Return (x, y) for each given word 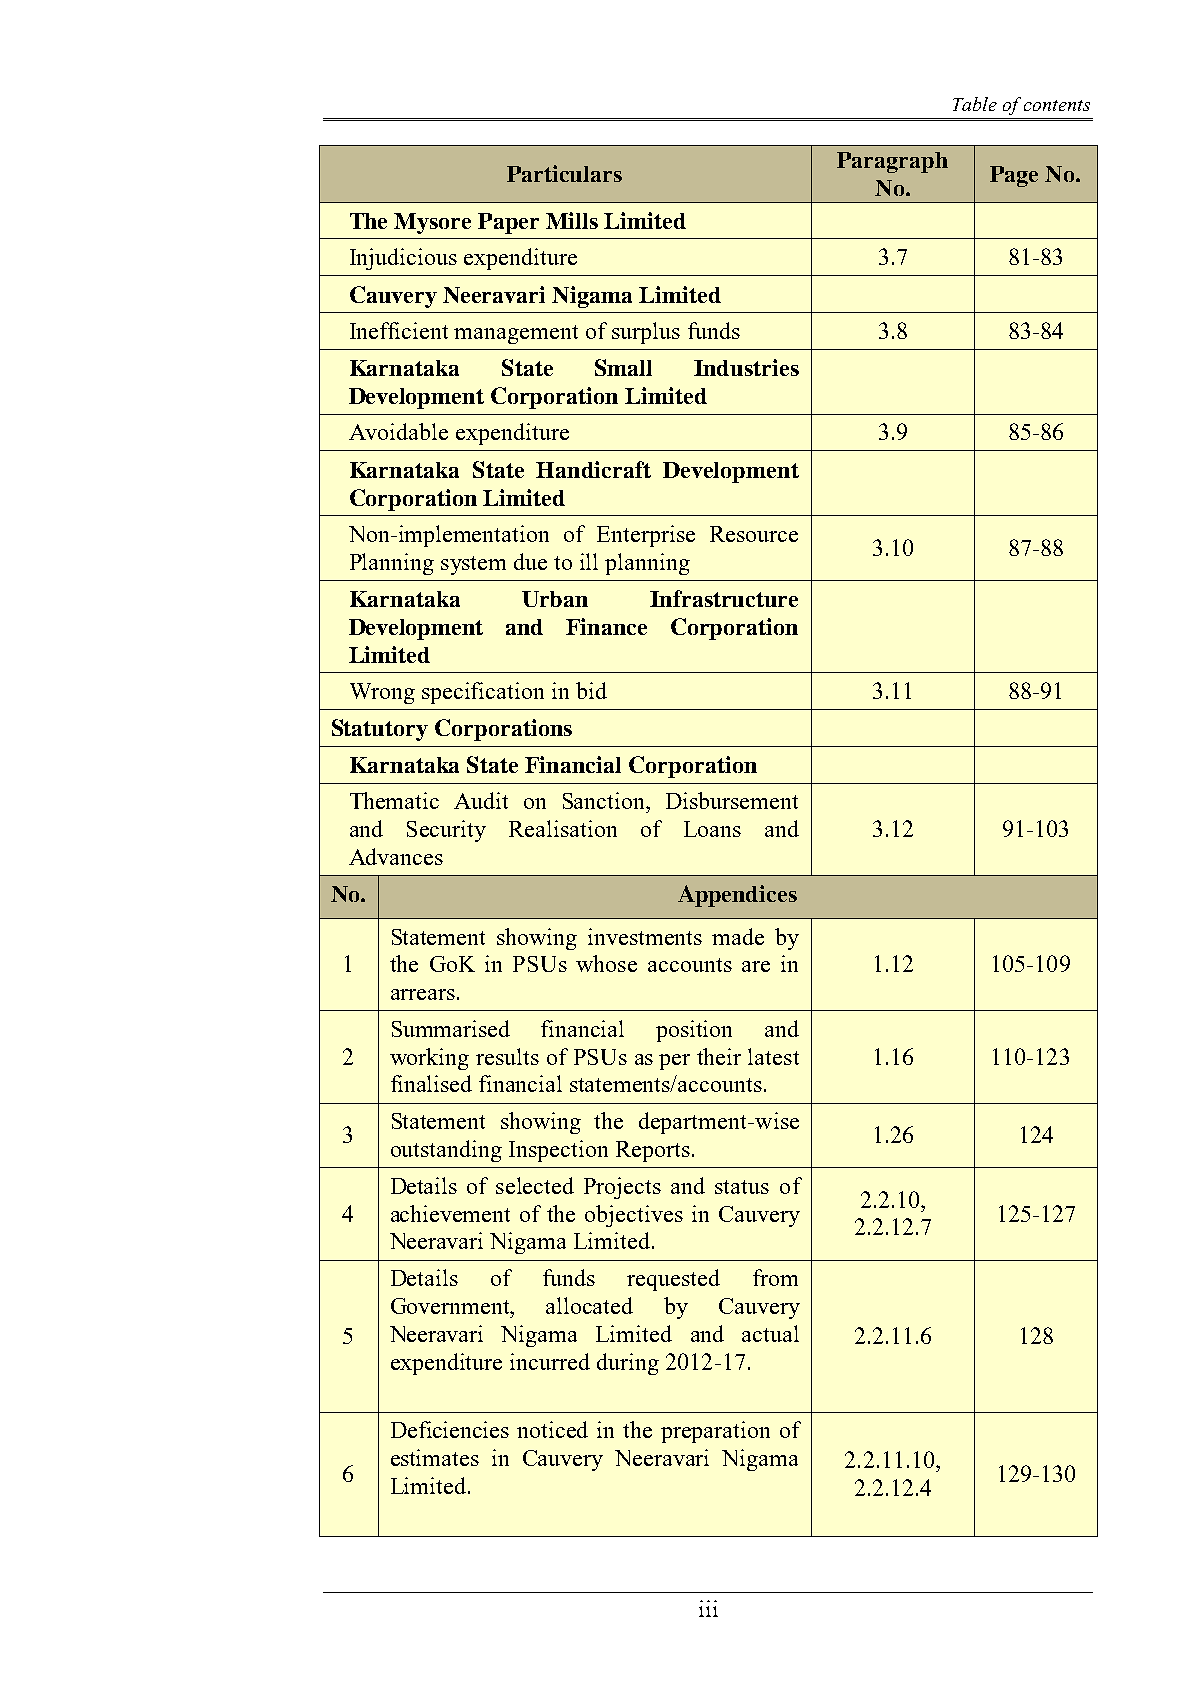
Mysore (432, 223)
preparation (715, 1432)
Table (975, 104)
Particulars (564, 173)
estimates (435, 1457)
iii (708, 1608)
